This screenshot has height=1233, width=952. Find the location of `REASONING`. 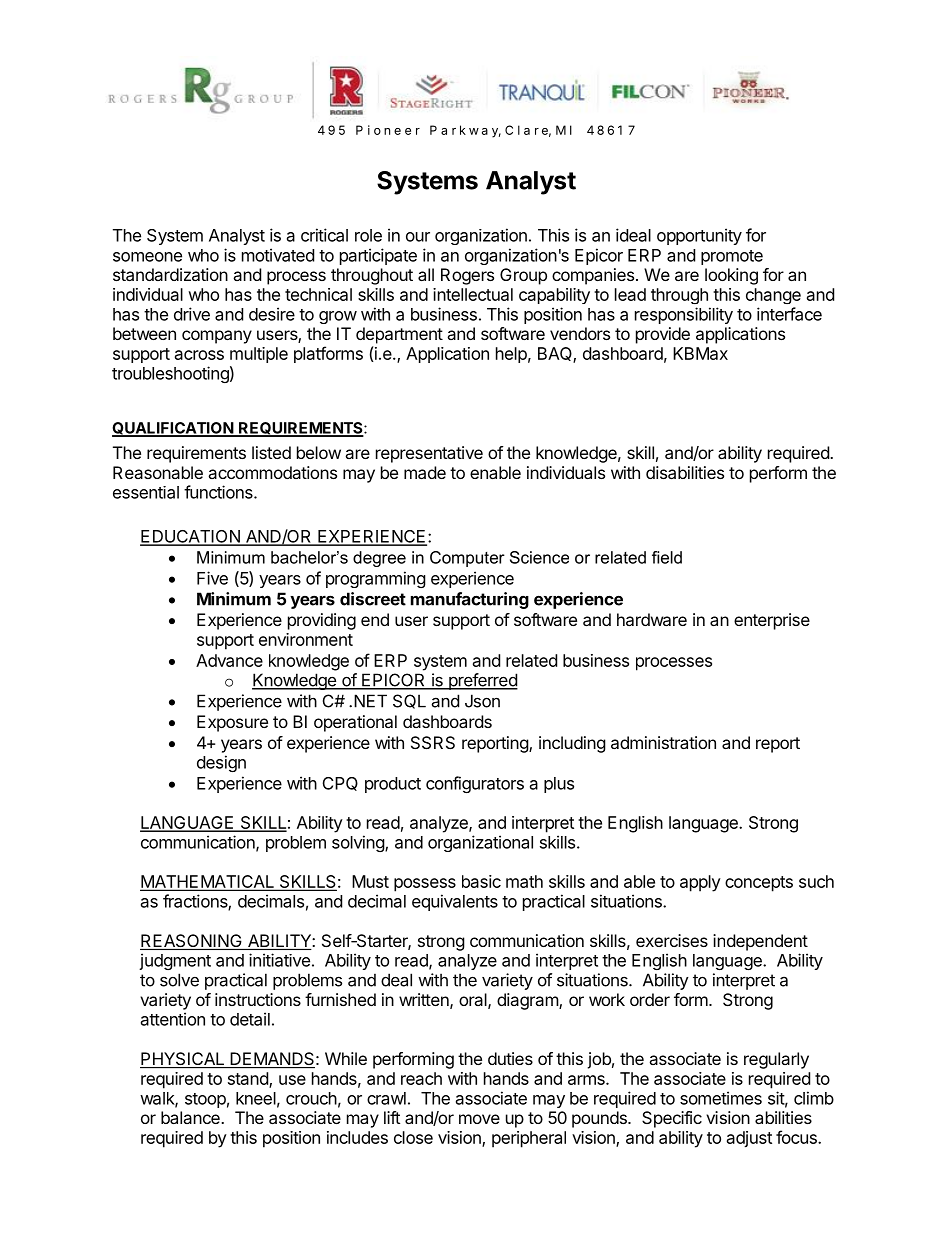

REASONING is located at coordinates (192, 942).
